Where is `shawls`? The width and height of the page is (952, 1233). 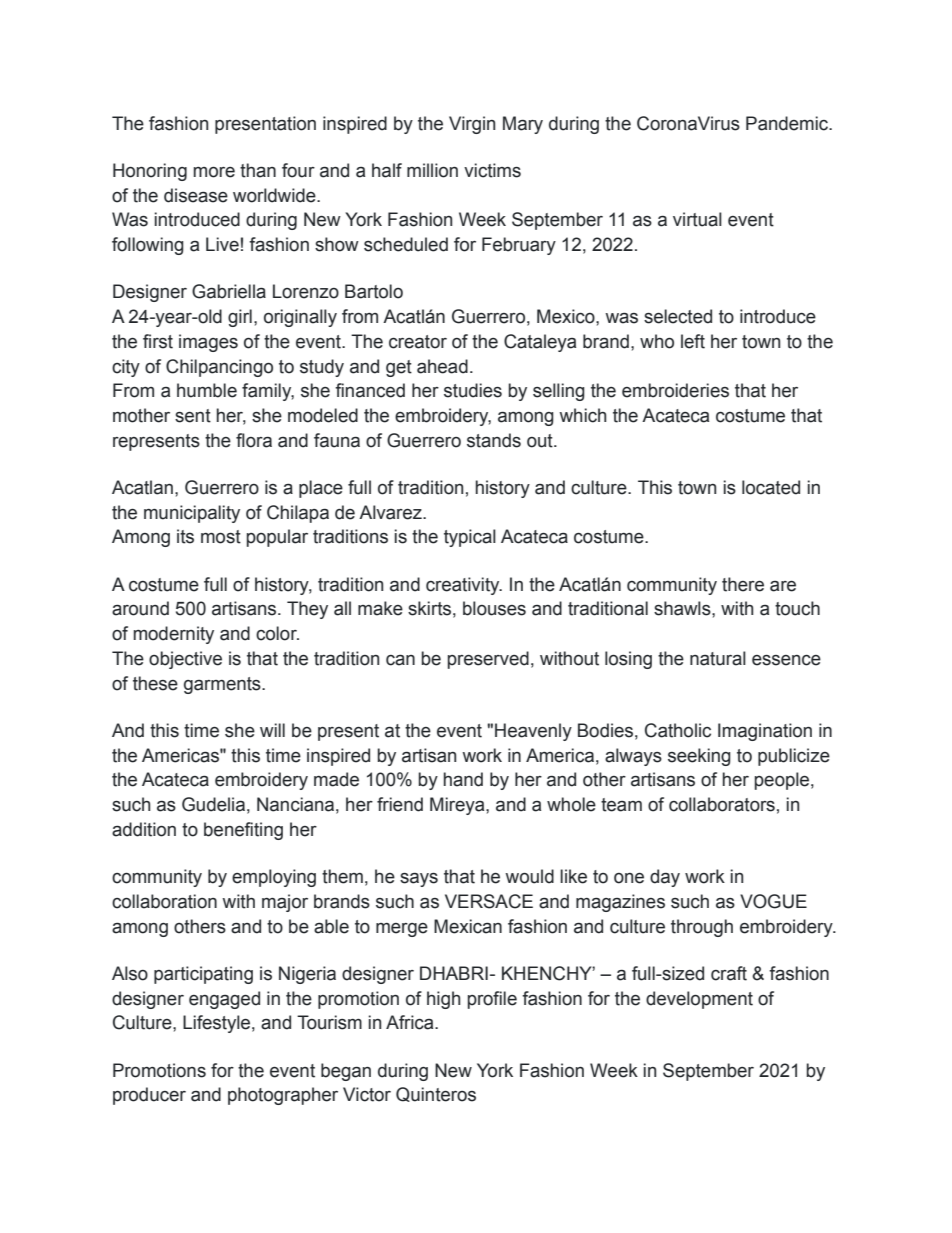 shawls is located at coordinates (683, 608).
